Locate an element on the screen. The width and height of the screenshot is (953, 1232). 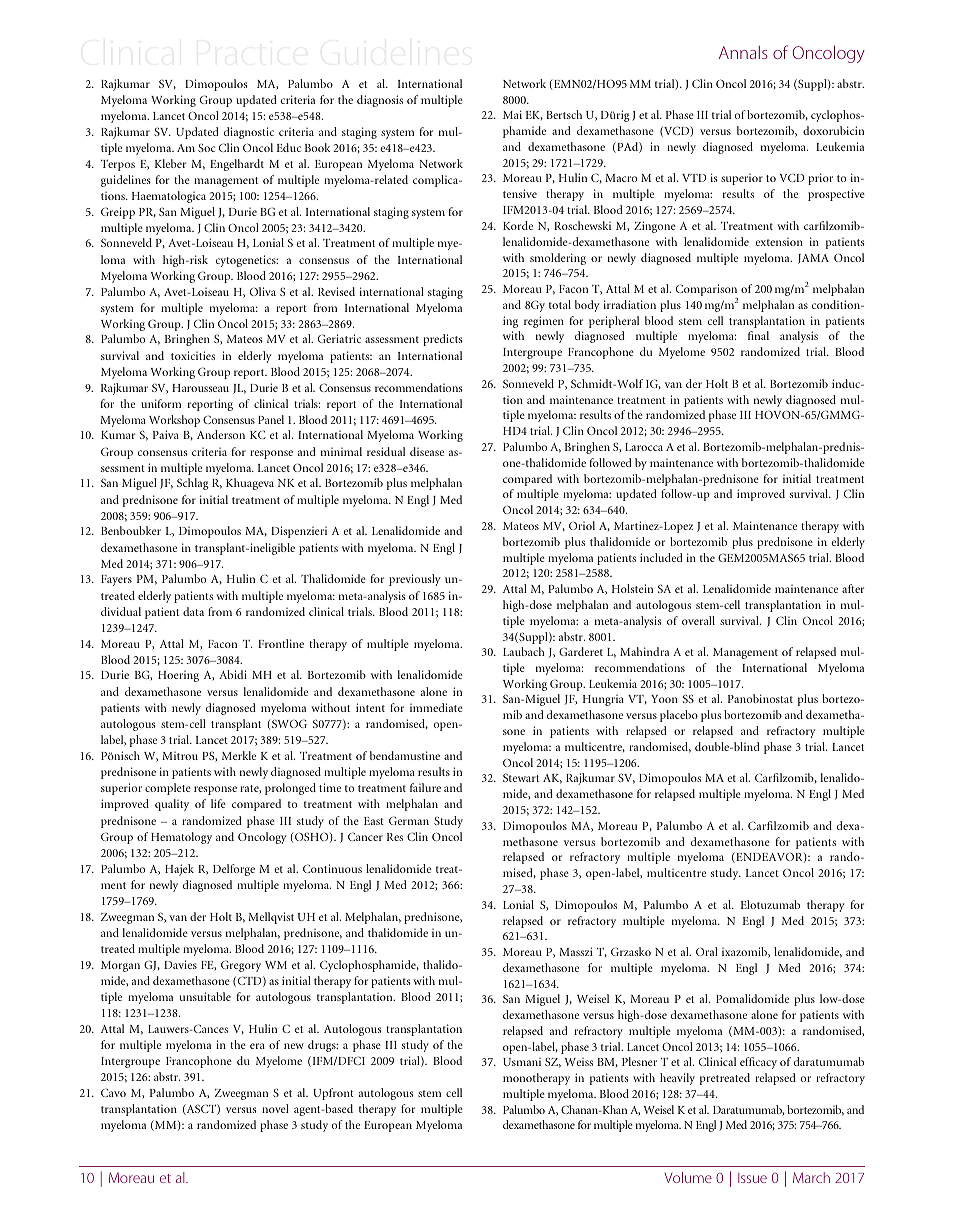
novel is located at coordinates (275, 1108).
